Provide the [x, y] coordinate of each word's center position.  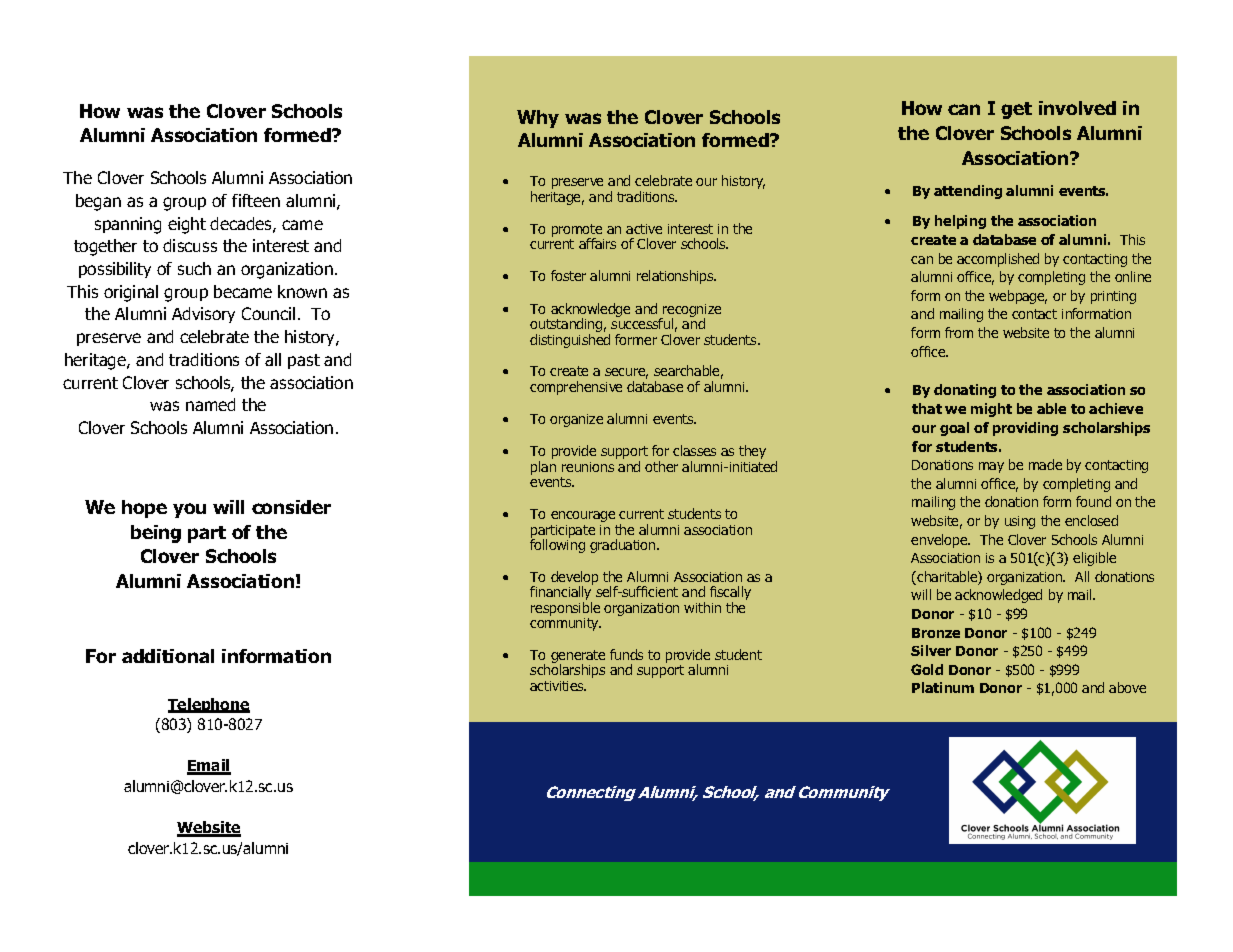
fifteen [256, 200]
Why [538, 119]
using [1020, 522]
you [189, 510]
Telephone [209, 705]
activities [558, 686]
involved [1077, 108]
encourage [583, 516]
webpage [1018, 297]
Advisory [203, 315]
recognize [691, 311]
